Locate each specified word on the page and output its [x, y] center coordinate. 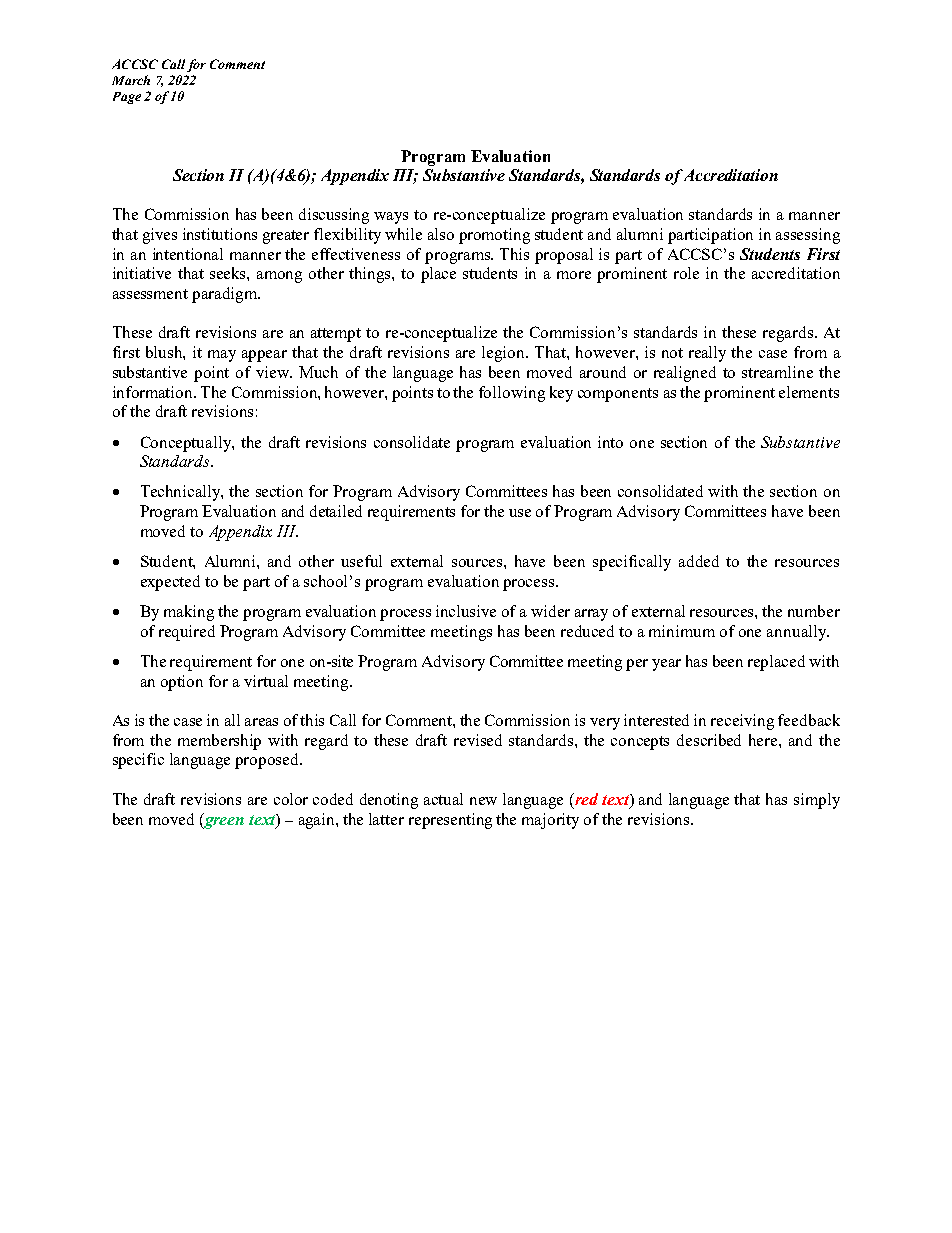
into [610, 442]
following [512, 394]
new [483, 801]
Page [127, 98]
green [223, 821]
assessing [808, 236]
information [154, 392]
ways [391, 218]
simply [817, 801]
